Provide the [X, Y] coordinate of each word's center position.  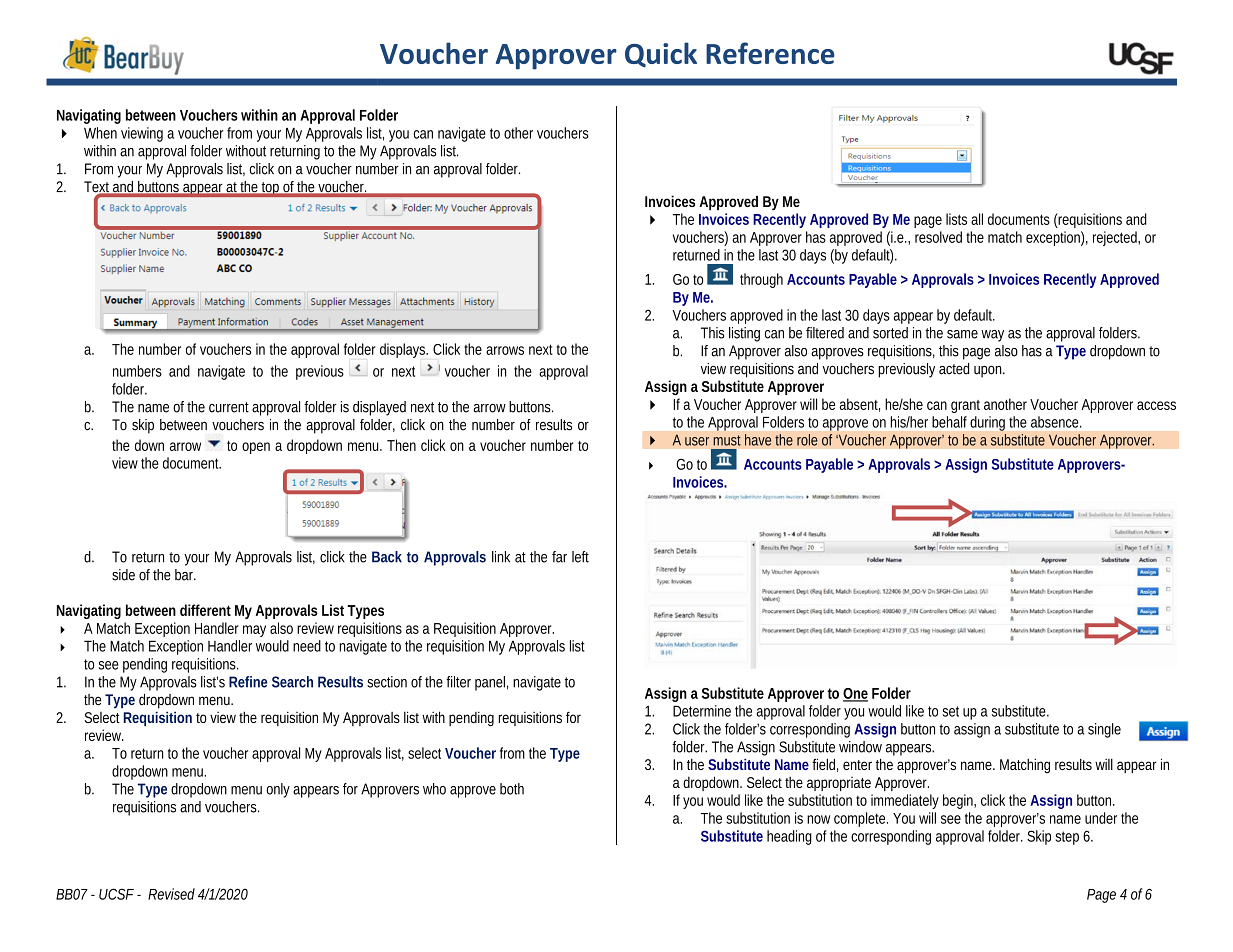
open [256, 448]
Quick [661, 55]
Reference [770, 53]
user [697, 441]
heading [789, 837]
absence [1056, 422]
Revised [171, 894]
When [100, 133]
